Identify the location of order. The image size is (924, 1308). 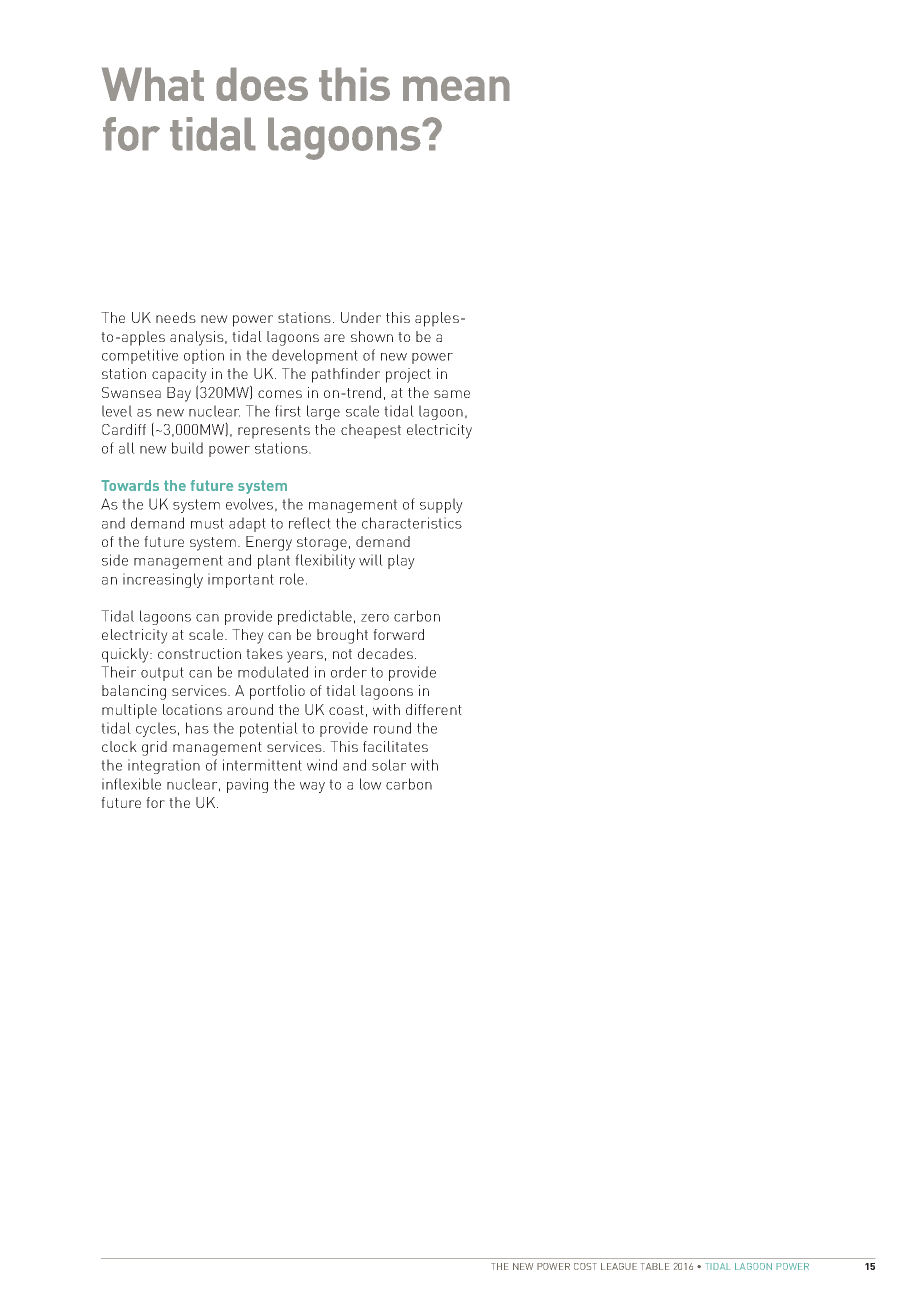
(349, 672).
